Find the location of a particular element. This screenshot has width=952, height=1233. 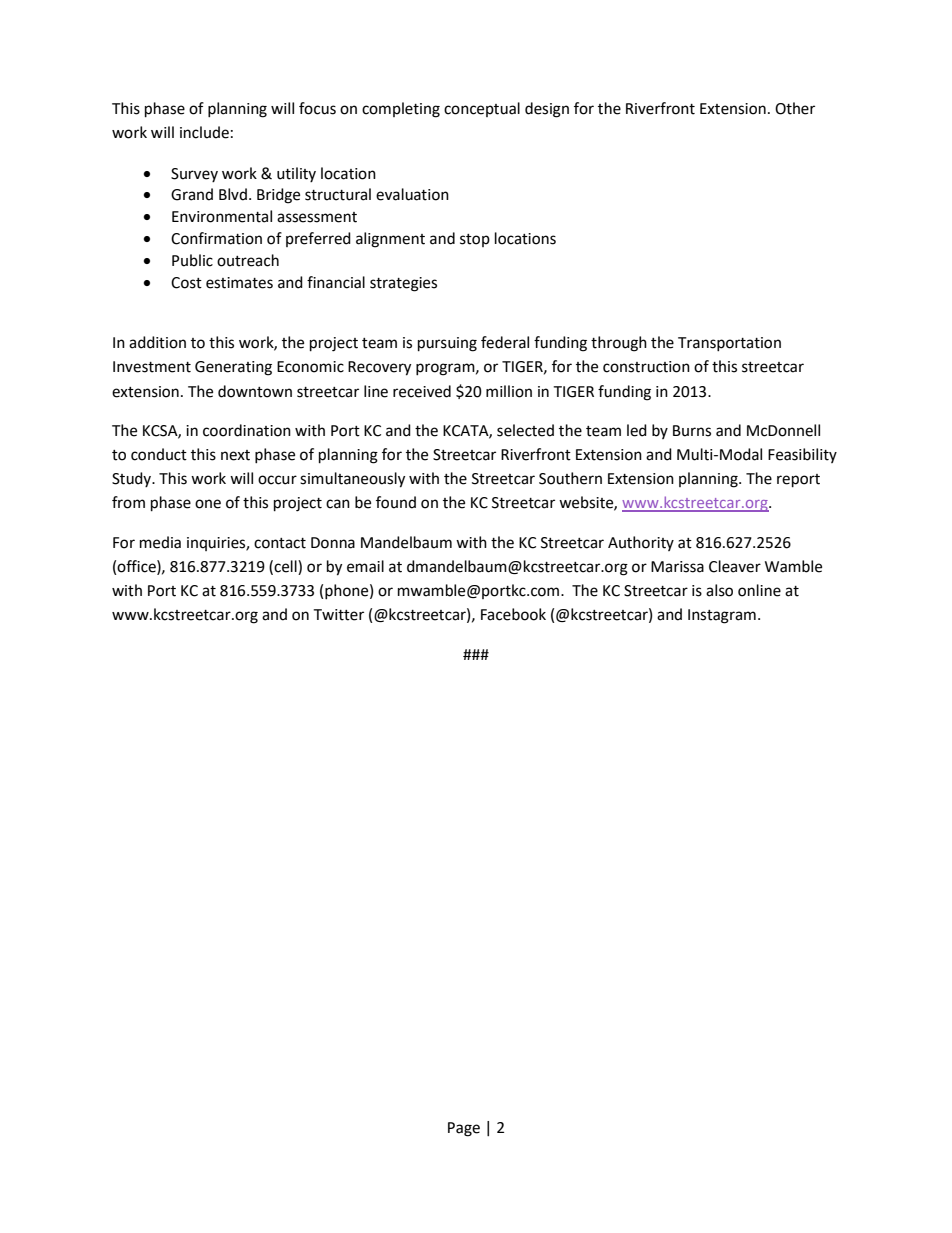

selected is located at coordinates (525, 430).
